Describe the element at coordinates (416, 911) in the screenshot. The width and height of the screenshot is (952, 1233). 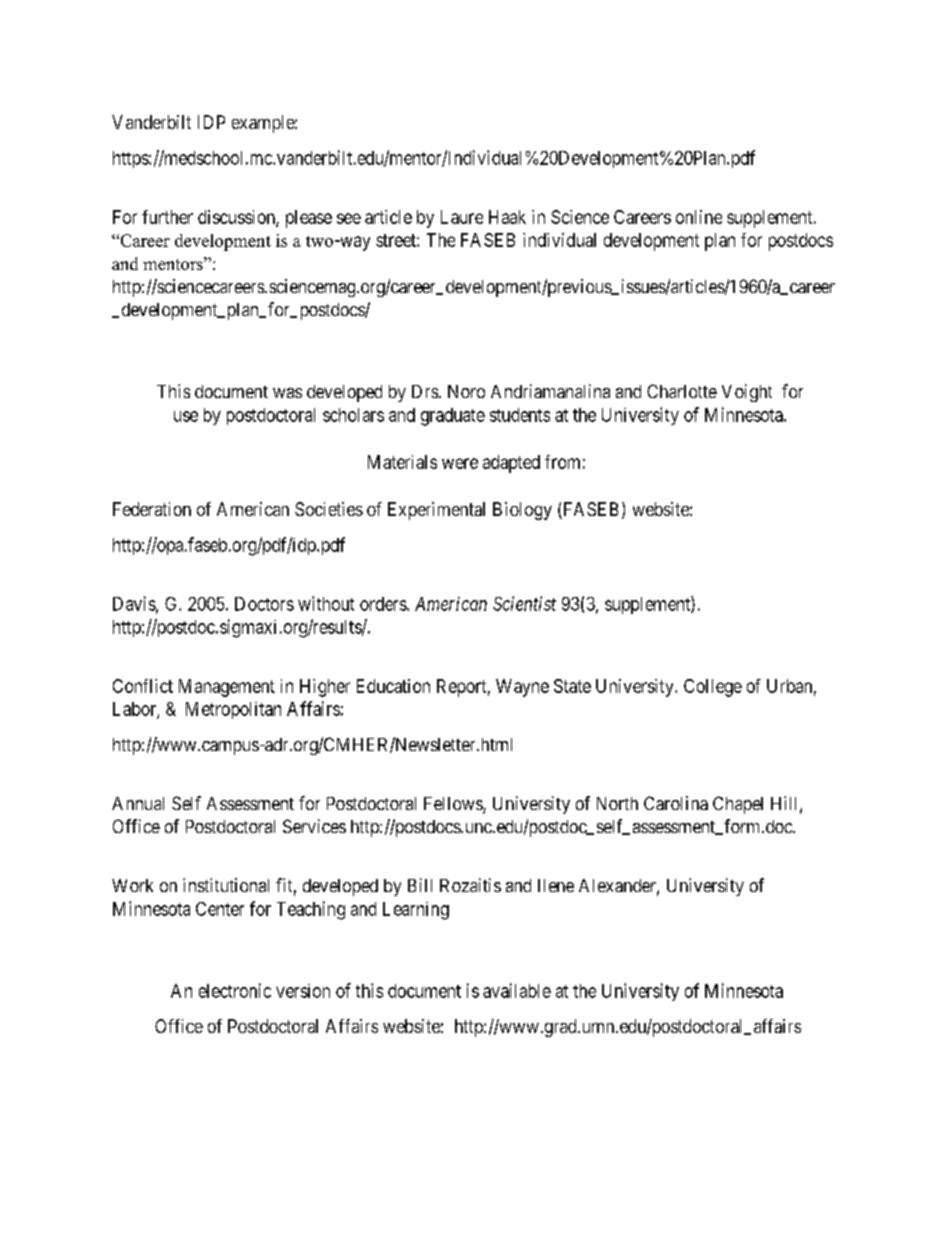
I see `Learning` at that location.
